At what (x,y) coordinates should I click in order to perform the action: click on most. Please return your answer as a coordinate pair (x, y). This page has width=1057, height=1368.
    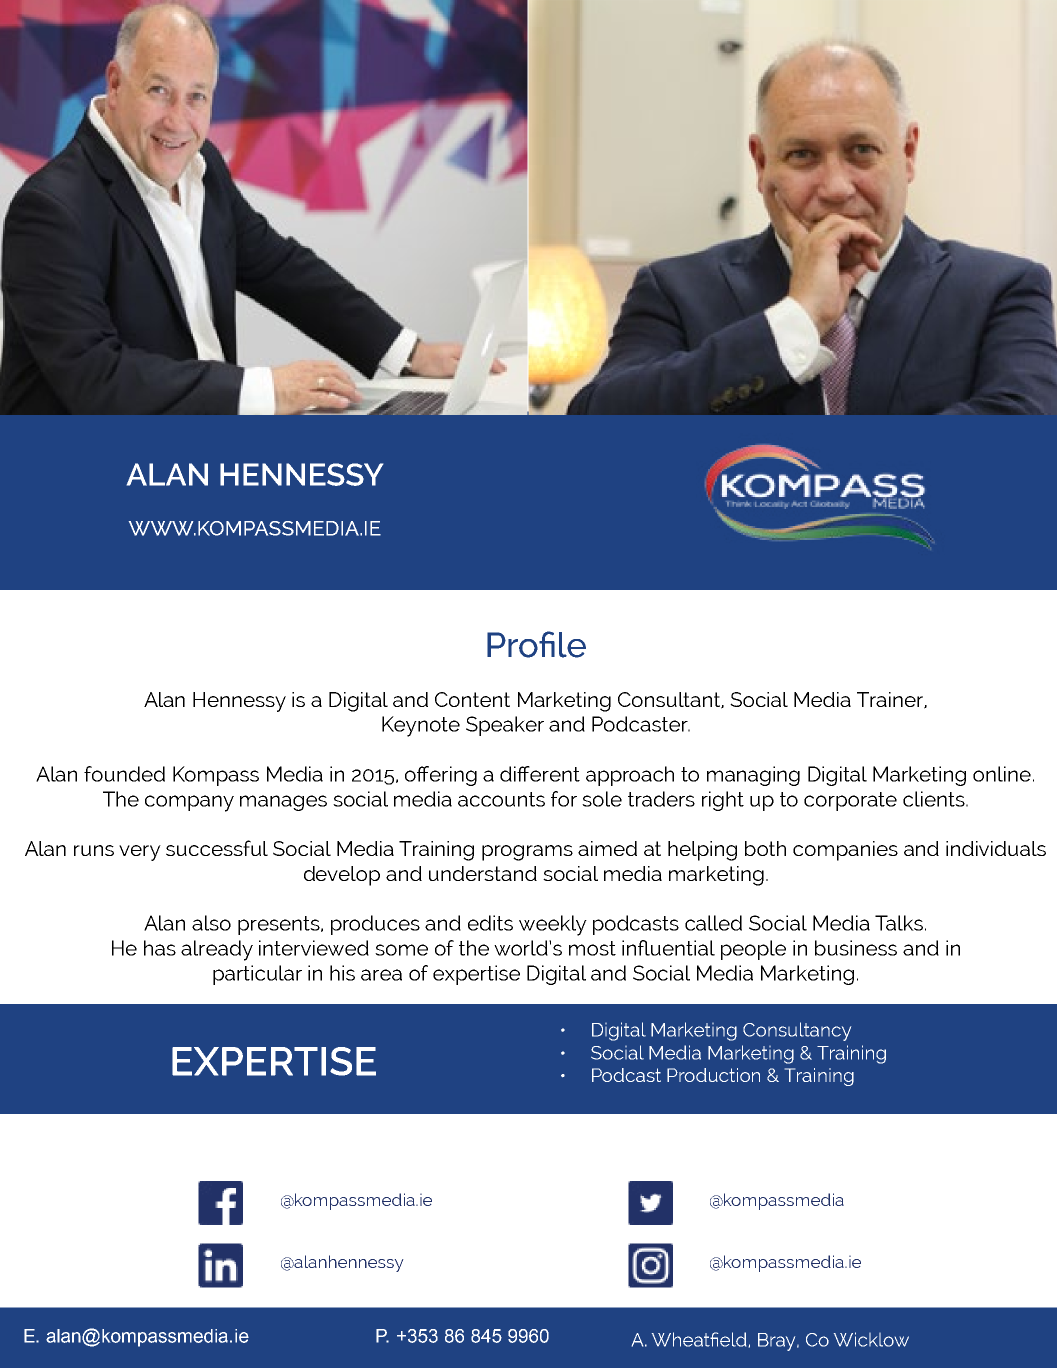
    Looking at the image, I should click on (592, 948).
